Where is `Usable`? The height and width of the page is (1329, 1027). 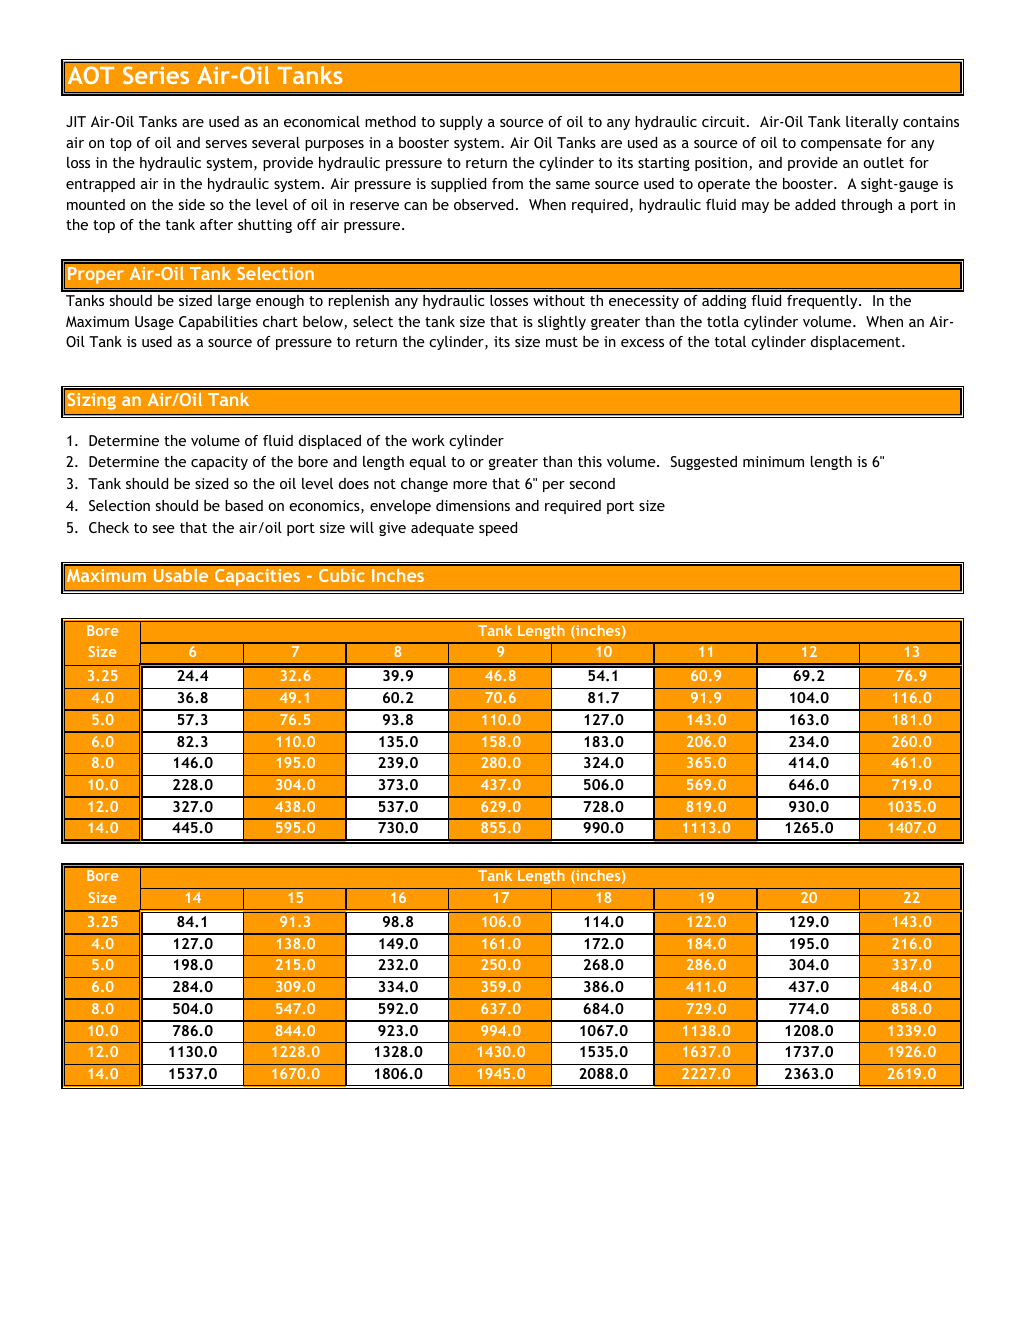 Usable is located at coordinates (181, 575).
